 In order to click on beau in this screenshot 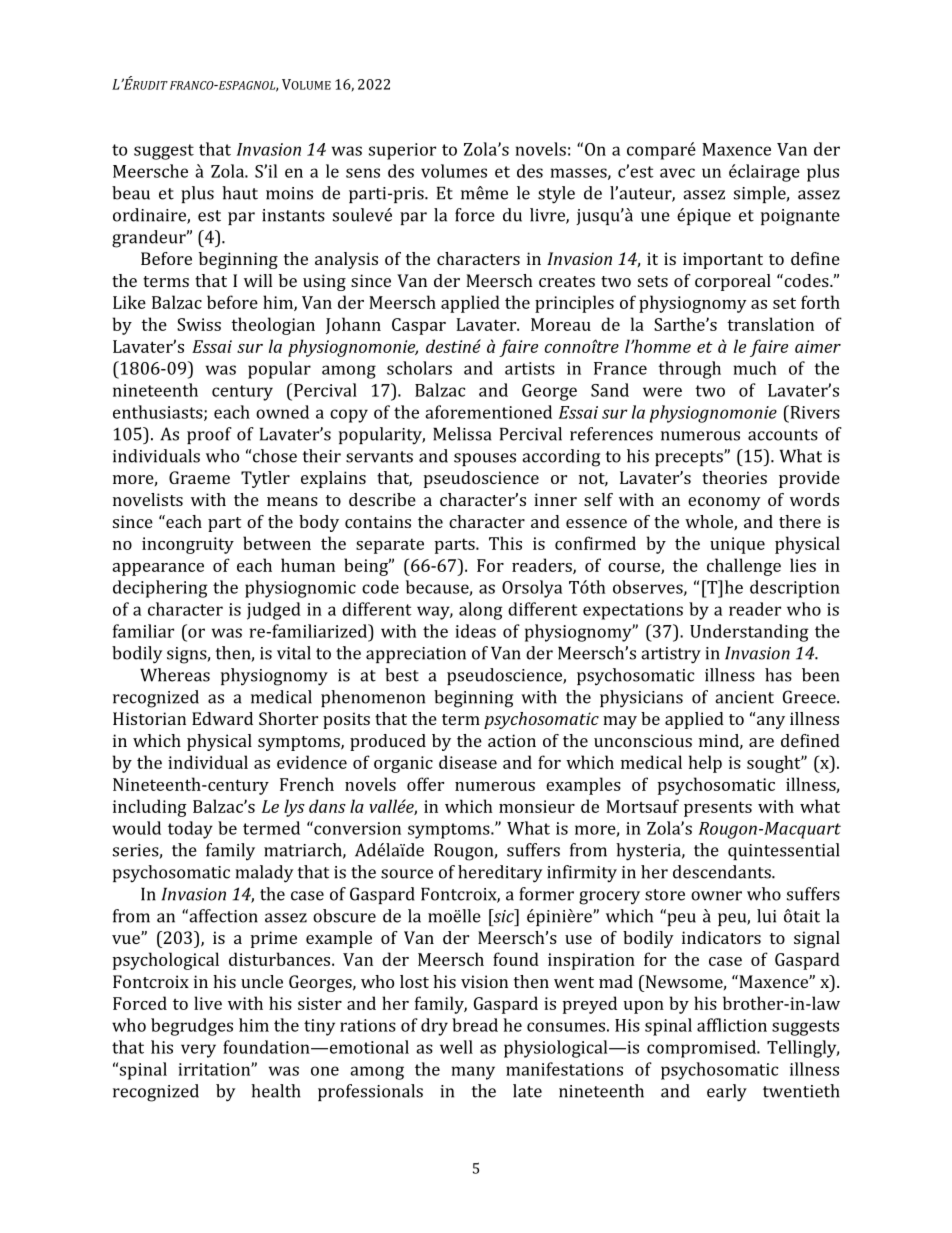, I will do `click(131, 193)`.
